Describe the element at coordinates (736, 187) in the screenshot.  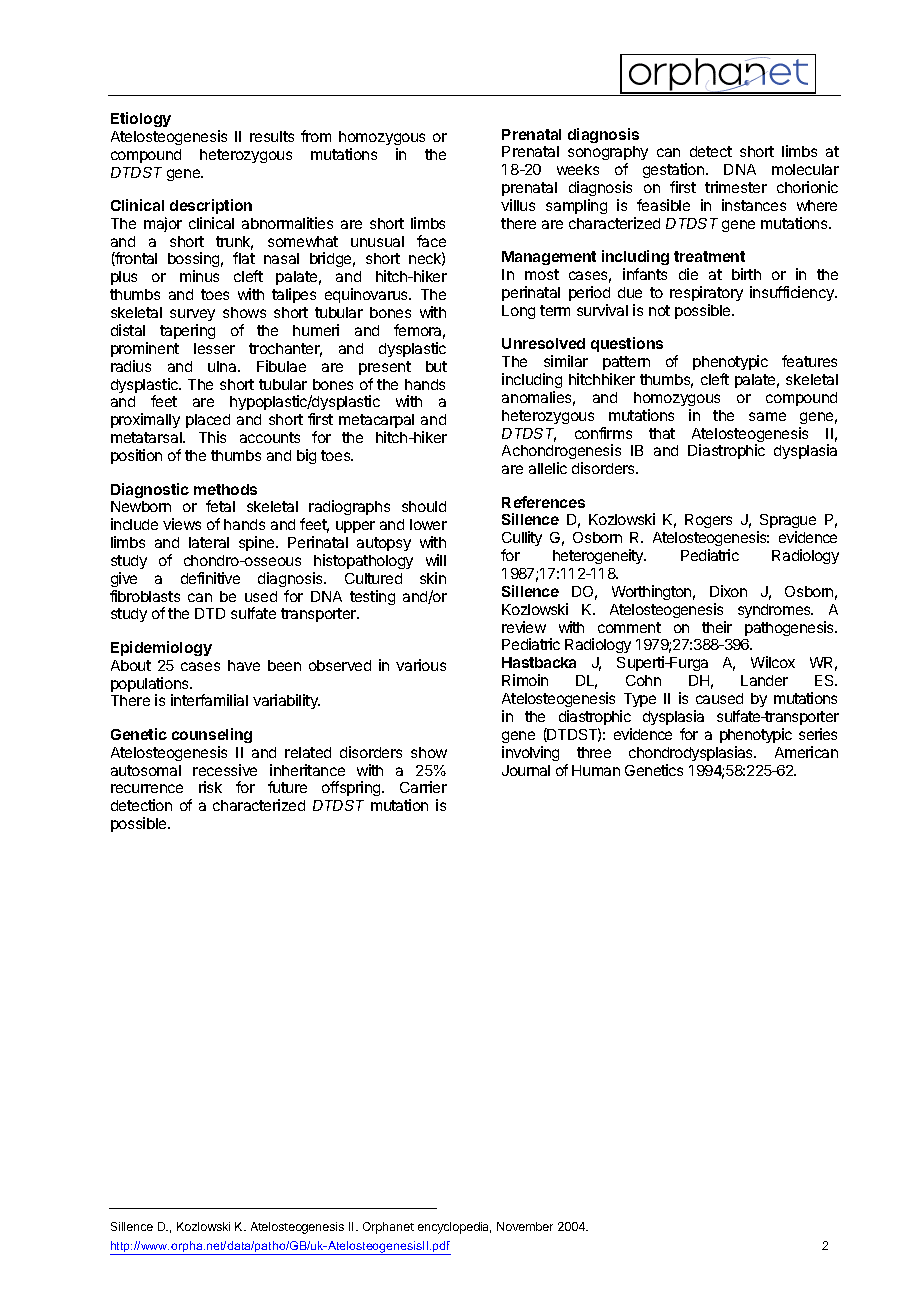
I see `trimester` at that location.
